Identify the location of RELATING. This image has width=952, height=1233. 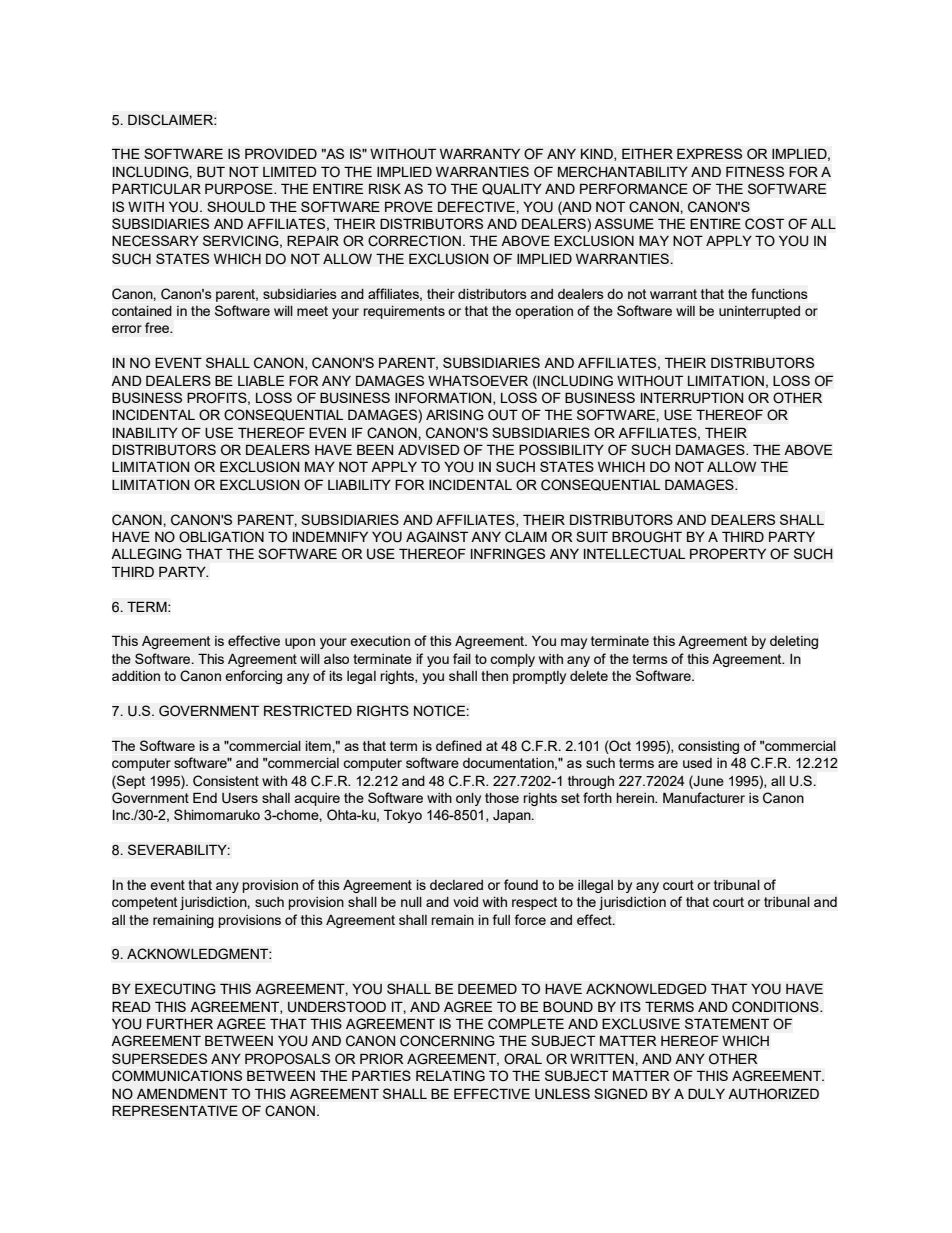
(450, 1076).
